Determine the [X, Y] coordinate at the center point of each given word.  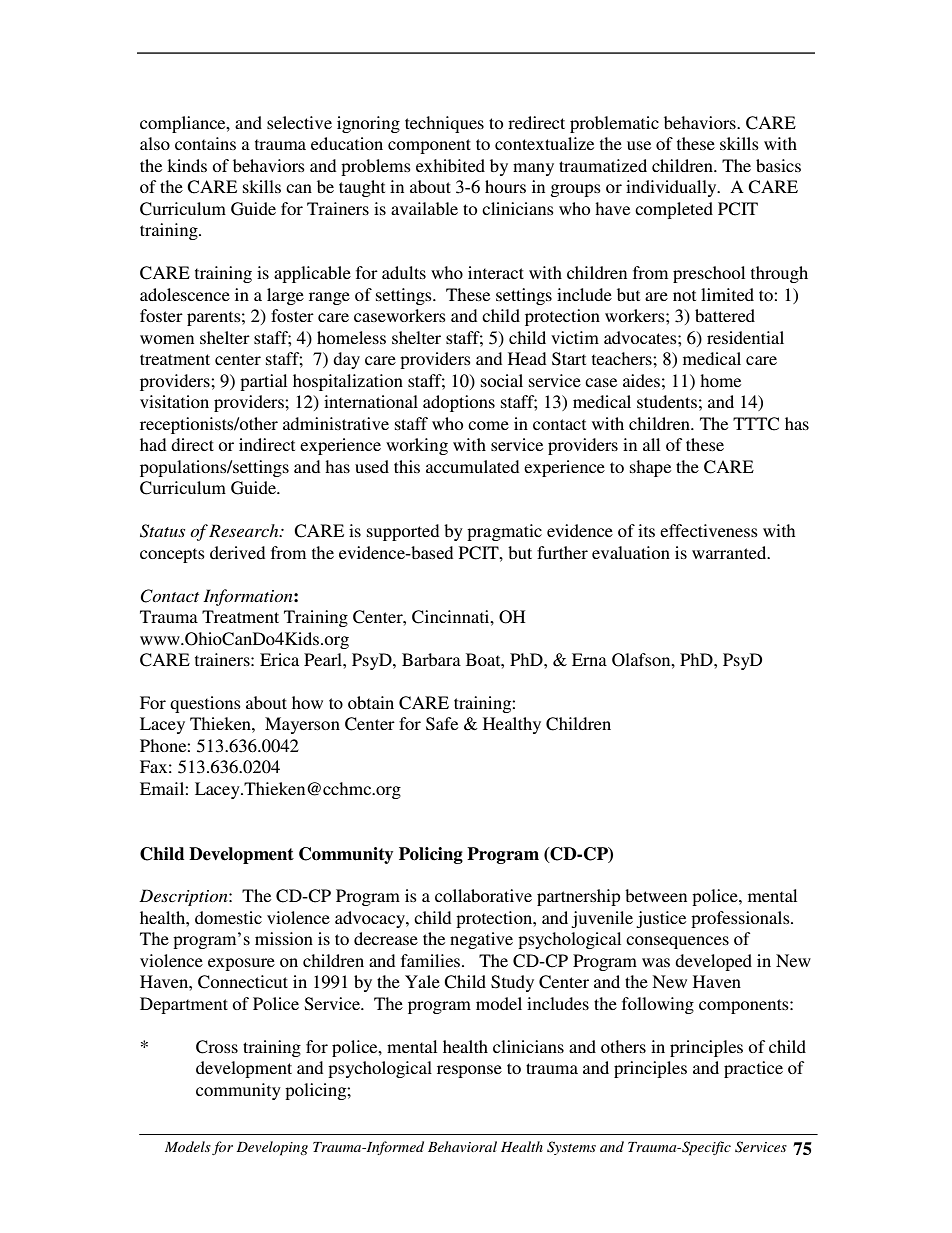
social [502, 380]
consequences [677, 942]
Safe [442, 724]
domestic [228, 917]
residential [745, 337]
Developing [272, 1148]
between [656, 895]
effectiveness [709, 530]
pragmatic [504, 532]
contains [205, 143]
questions [205, 704]
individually [672, 188]
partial [263, 382]
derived [237, 552]
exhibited [450, 165]
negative [481, 940]
